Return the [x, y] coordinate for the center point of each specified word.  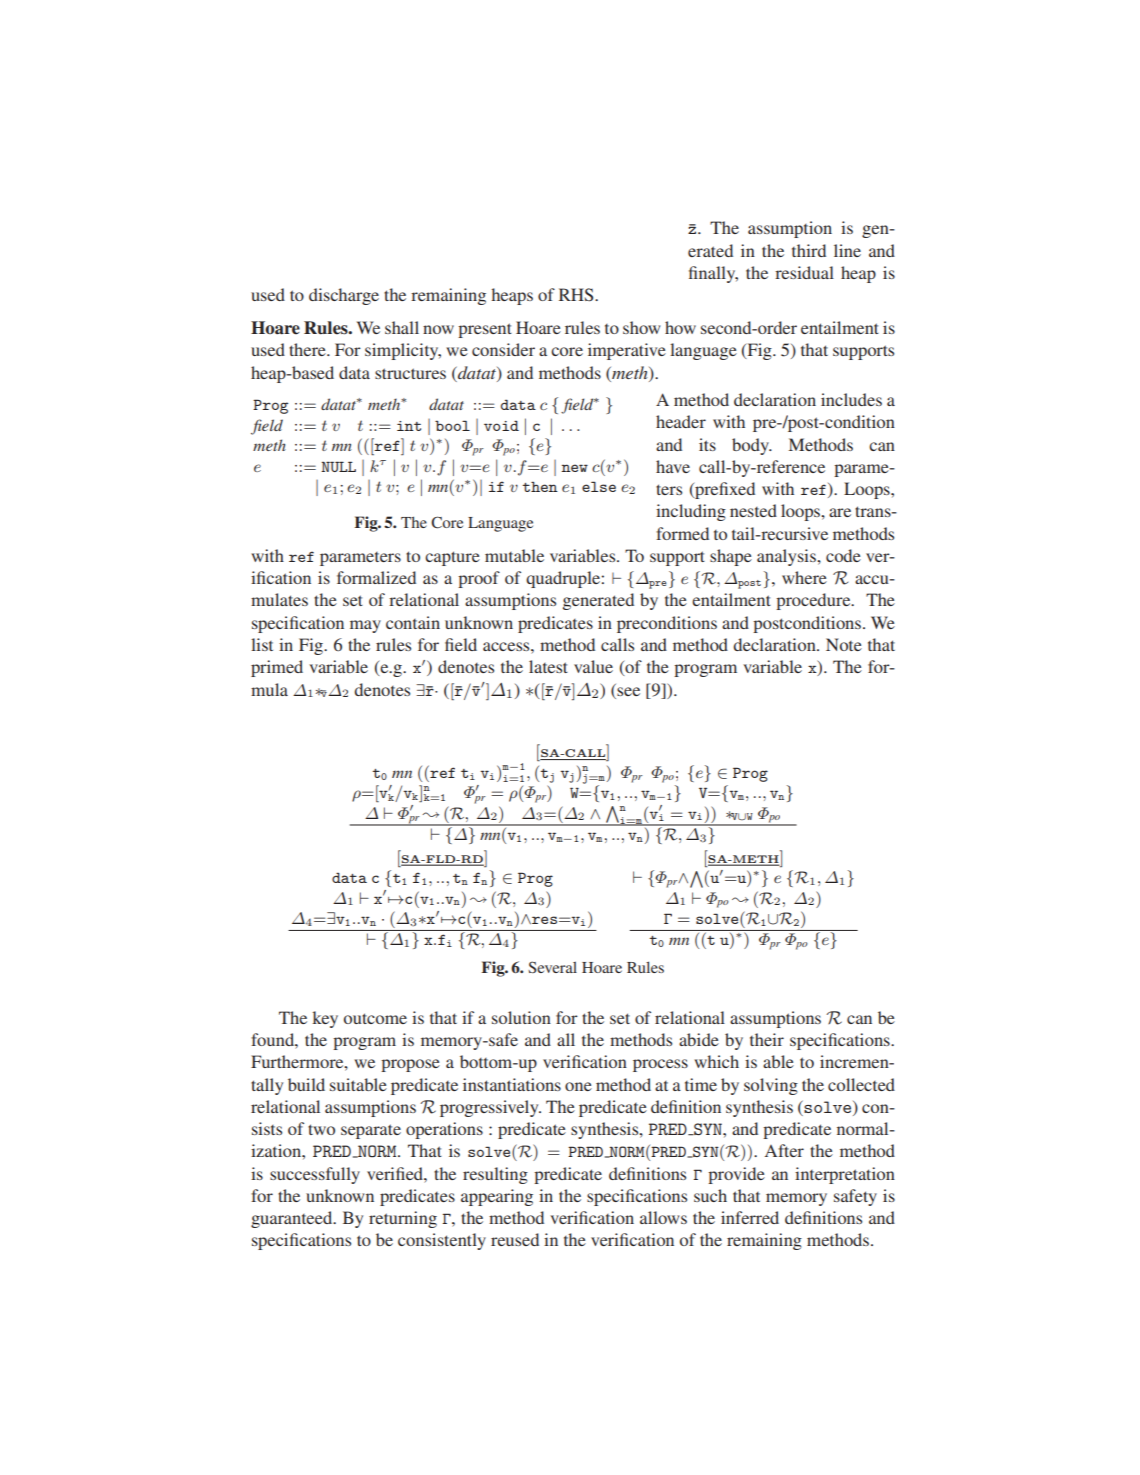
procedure [814, 601]
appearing [497, 1197]
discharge [344, 296]
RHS [577, 295]
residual [804, 272]
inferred [750, 1217]
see [628, 691]
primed [277, 668]
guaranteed [293, 1219]
